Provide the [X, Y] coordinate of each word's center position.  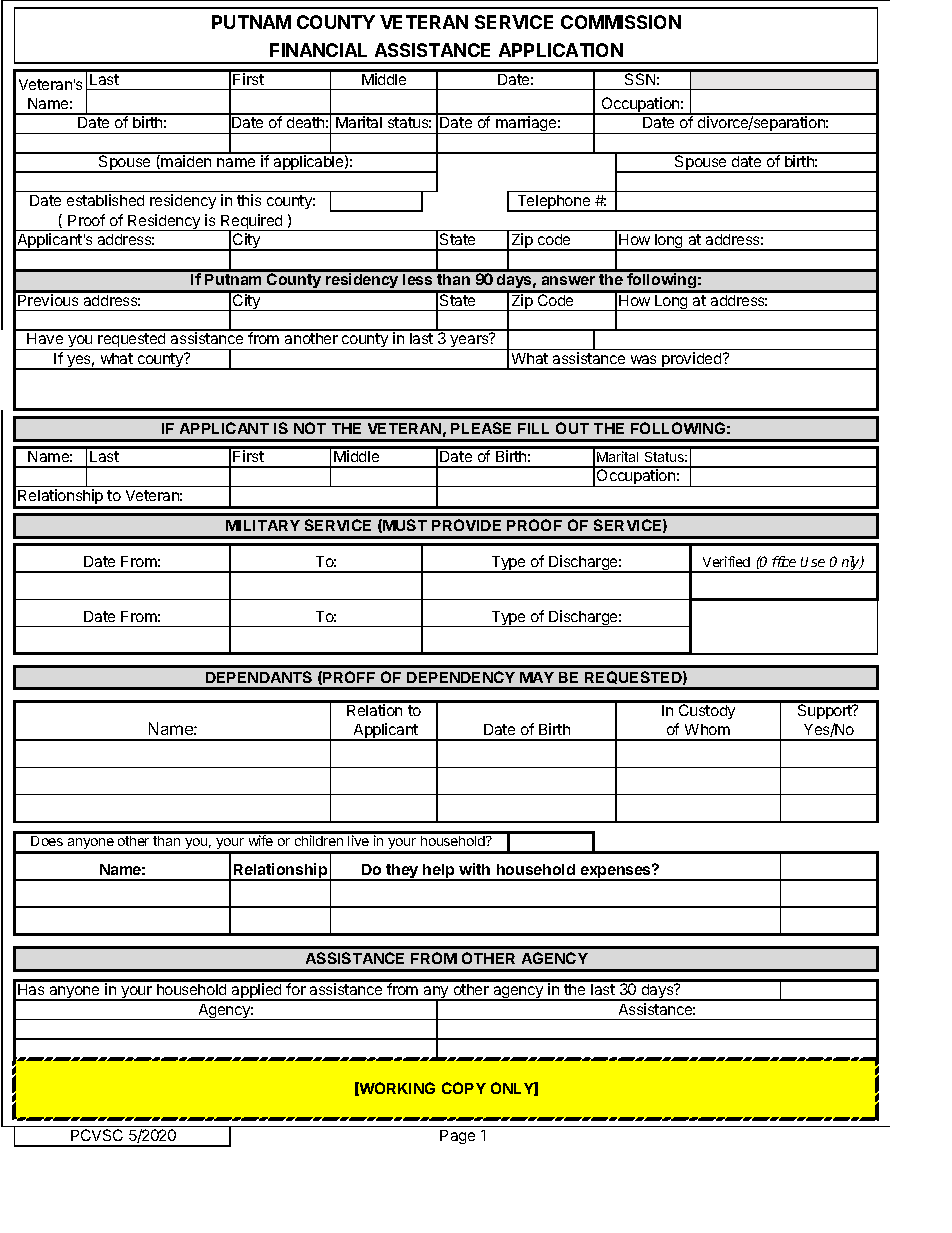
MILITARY [263, 525]
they [402, 872]
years [470, 342]
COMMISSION [621, 22]
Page [457, 1137]
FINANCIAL [318, 50]
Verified [726, 561]
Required [252, 223]
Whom [707, 729]
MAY [537, 677]
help [439, 872]
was [643, 359]
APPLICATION [561, 50]
